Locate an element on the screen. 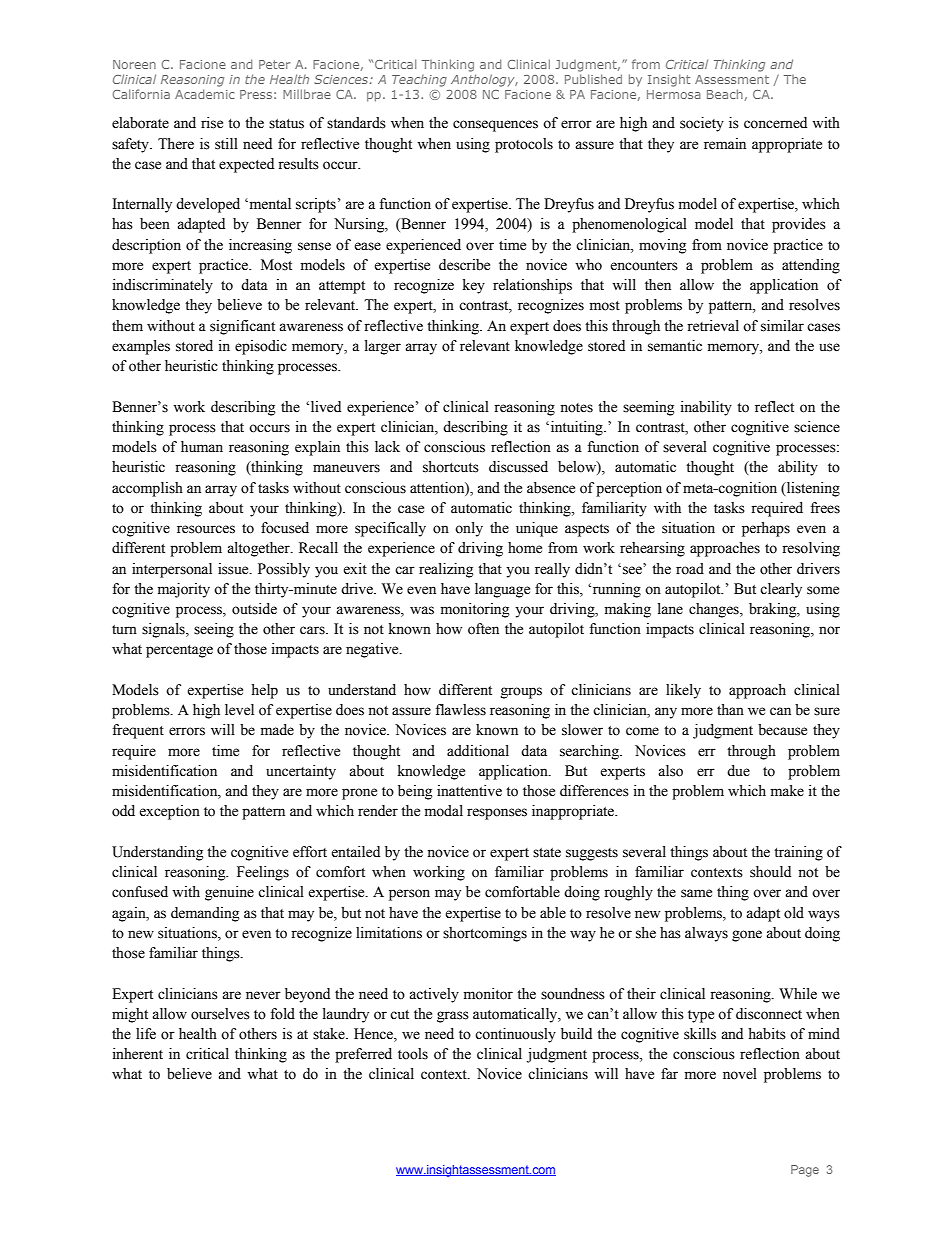  inherent is located at coordinates (138, 1054).
